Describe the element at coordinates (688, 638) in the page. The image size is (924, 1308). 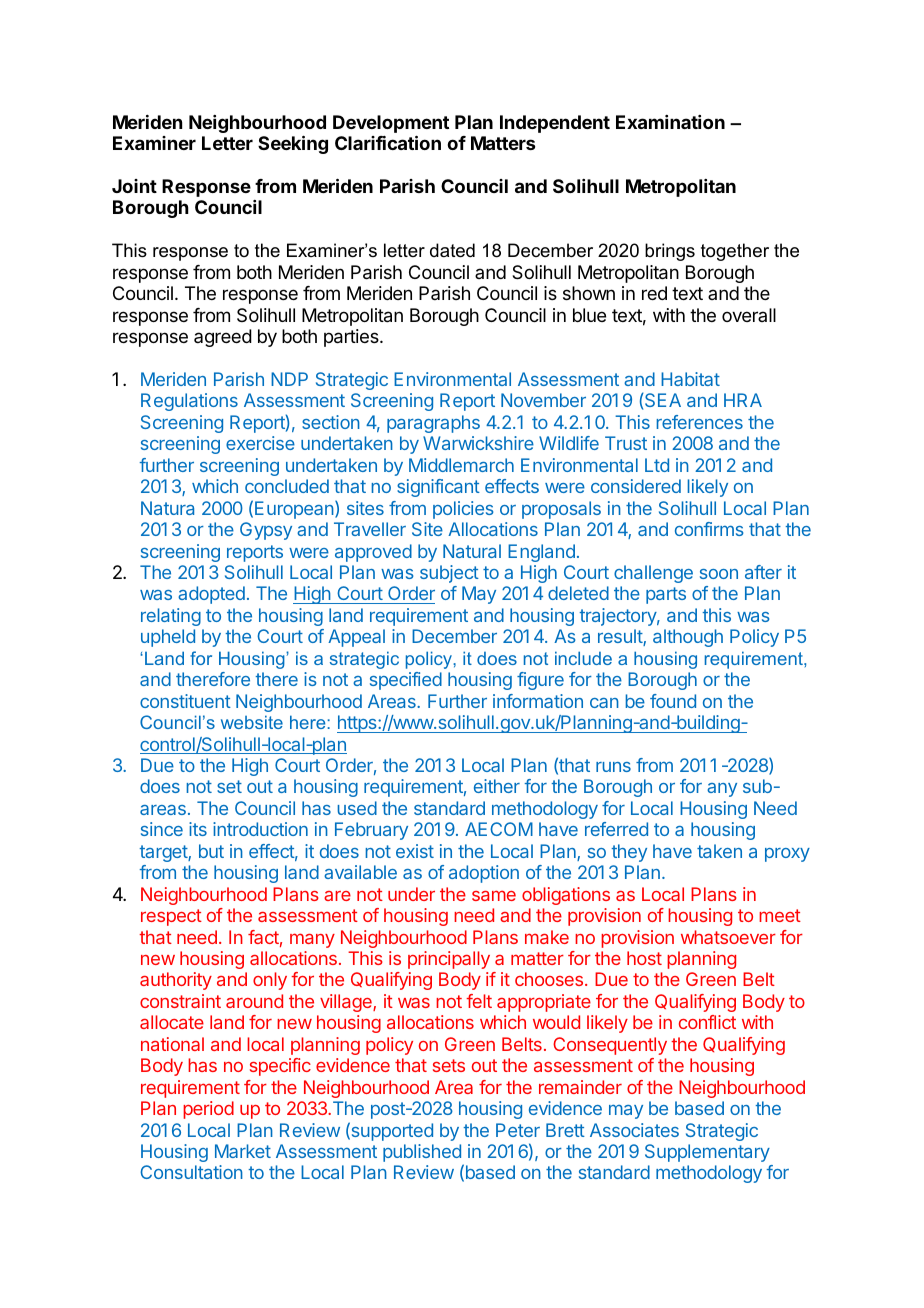
I see `although` at that location.
